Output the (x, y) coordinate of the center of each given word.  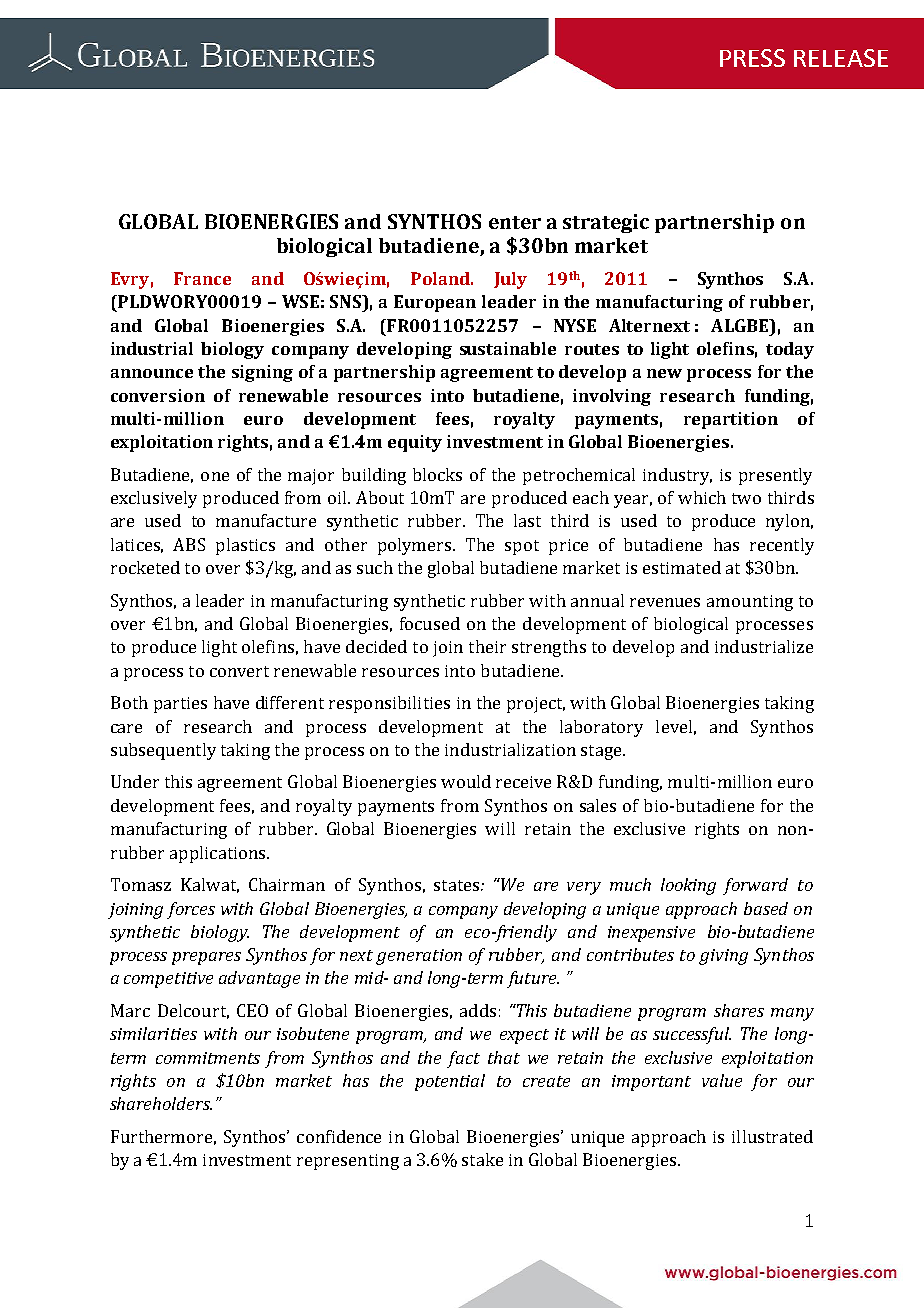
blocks (437, 474)
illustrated (772, 1136)
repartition (731, 420)
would (466, 781)
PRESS (752, 58)
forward (755, 886)
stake (482, 1159)
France (202, 278)
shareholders (161, 1103)
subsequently (163, 751)
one (215, 476)
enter (515, 222)
